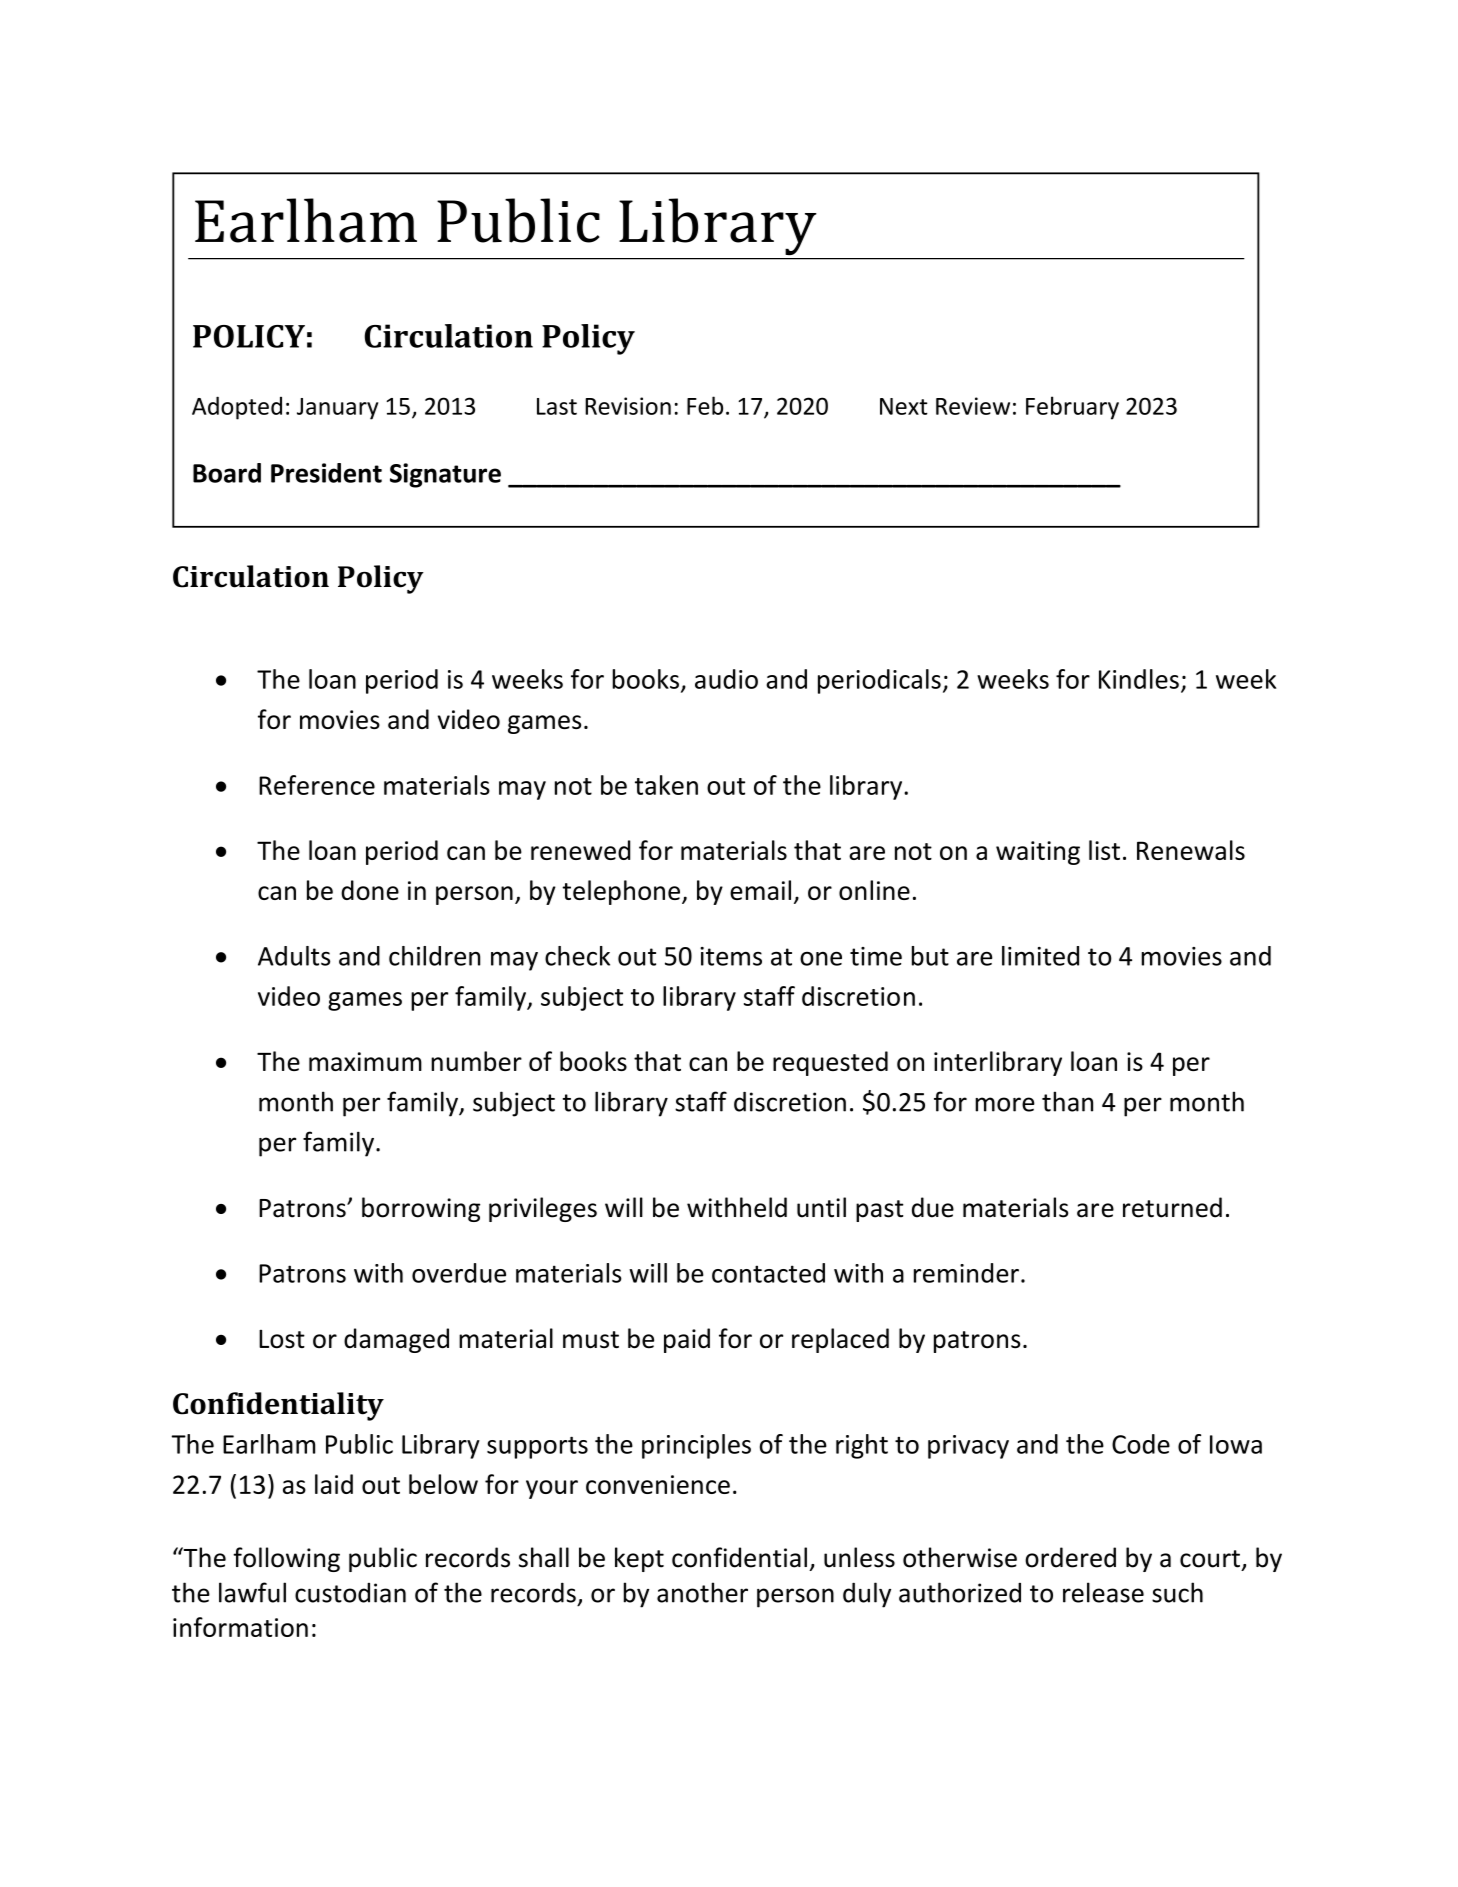 The height and width of the page is (1887, 1458). I want to click on limited, so click(1040, 956).
